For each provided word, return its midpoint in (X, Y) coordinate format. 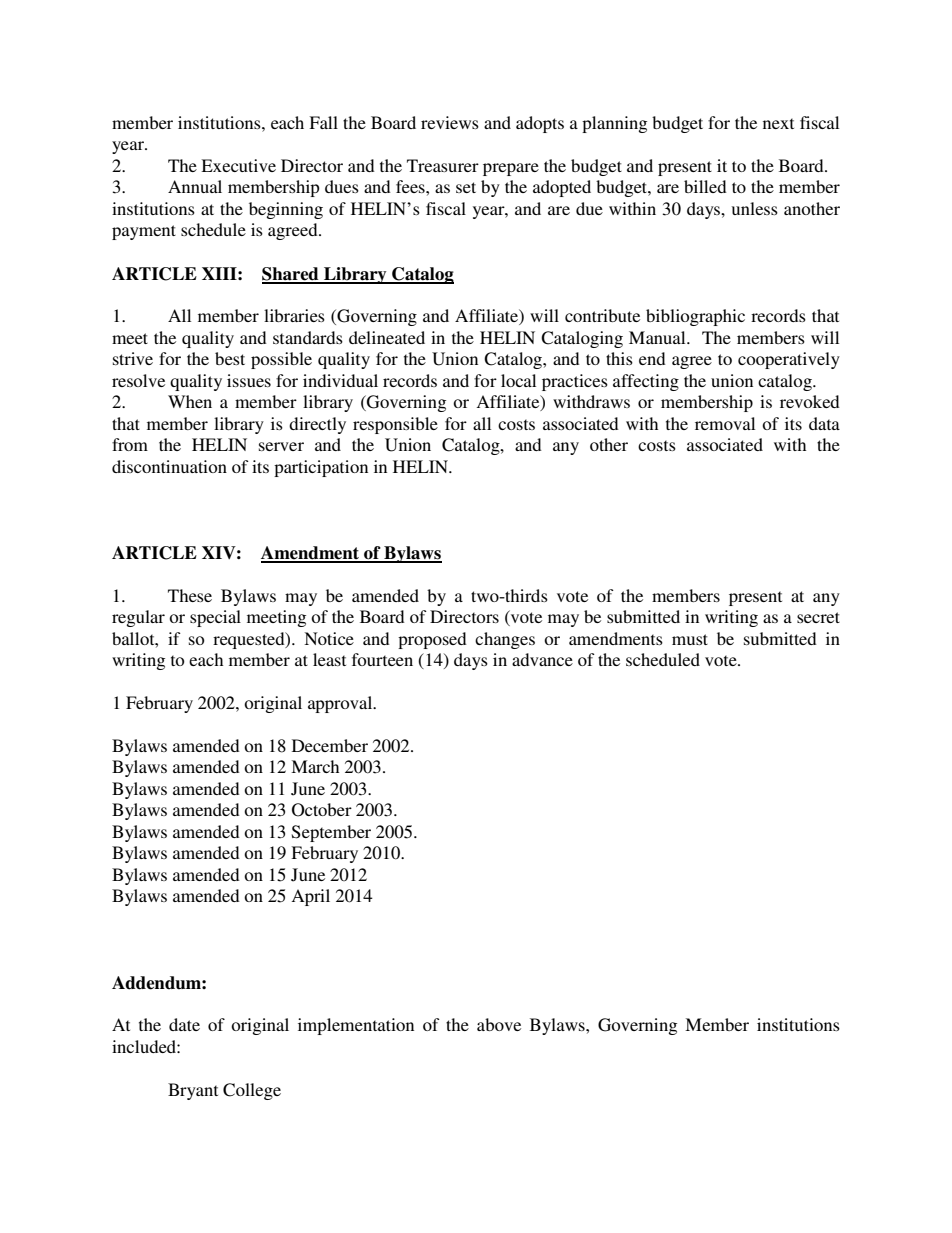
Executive (238, 165)
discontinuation (169, 466)
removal (725, 423)
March (315, 766)
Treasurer (443, 165)
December (330, 745)
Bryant (193, 1091)
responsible (395, 425)
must (690, 639)
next (778, 123)
